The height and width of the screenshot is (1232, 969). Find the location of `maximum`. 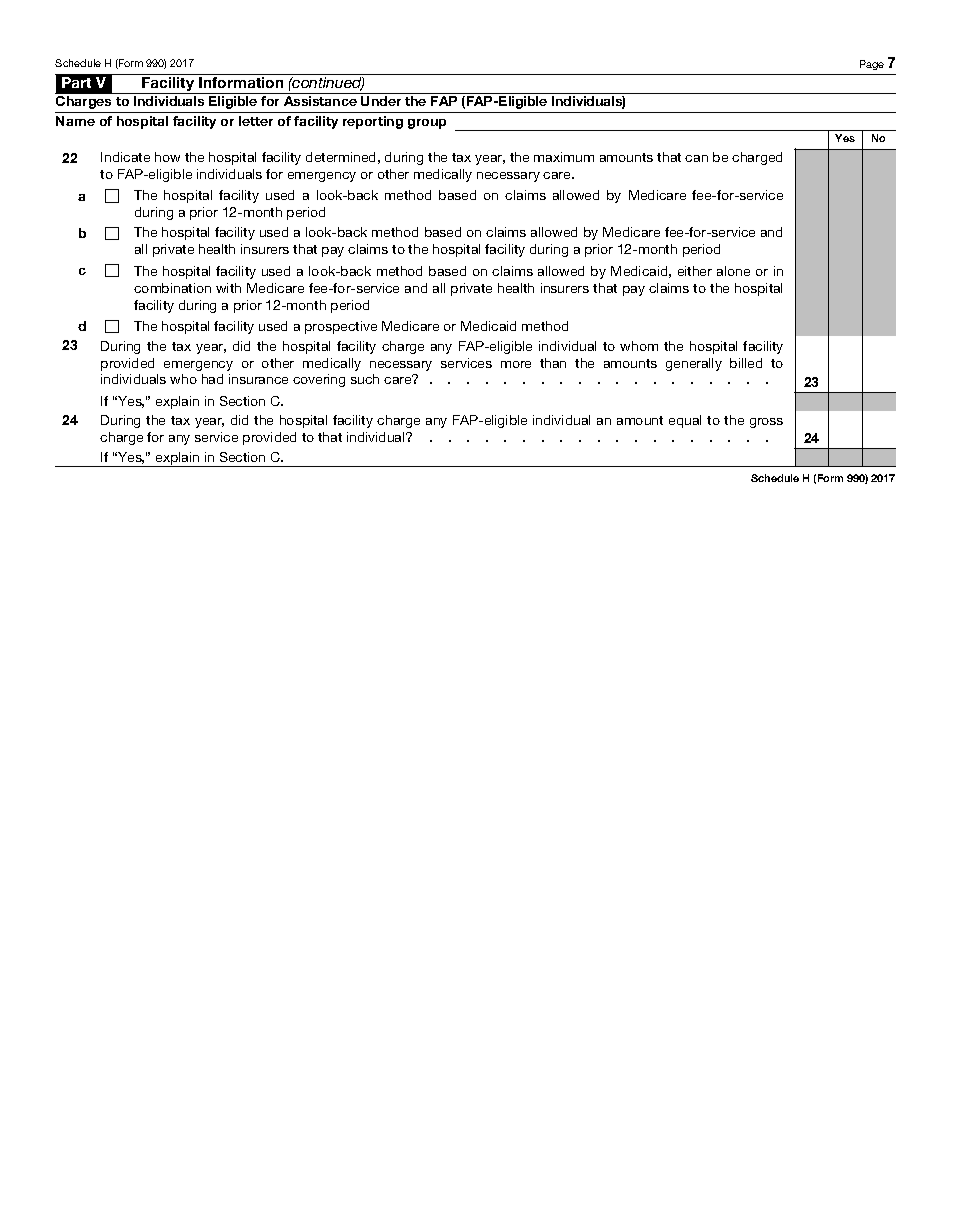

maximum is located at coordinates (564, 157).
